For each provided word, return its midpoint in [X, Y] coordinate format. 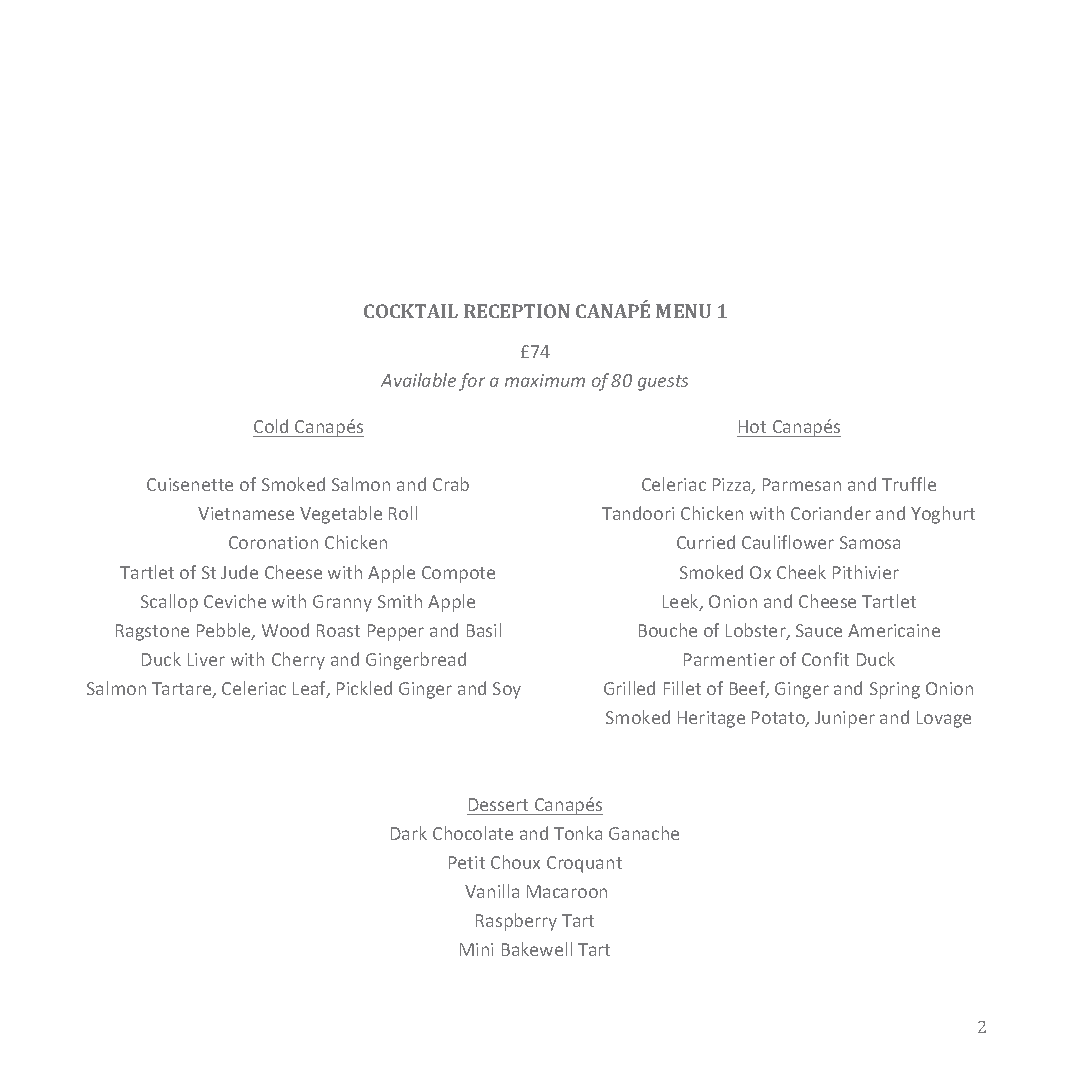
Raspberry [516, 922]
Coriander [831, 513]
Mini [476, 949]
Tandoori [638, 513]
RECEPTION [517, 311]
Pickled [364, 688]
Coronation [273, 542]
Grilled [629, 688]
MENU [683, 311]
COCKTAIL [411, 311]
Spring [895, 690]
